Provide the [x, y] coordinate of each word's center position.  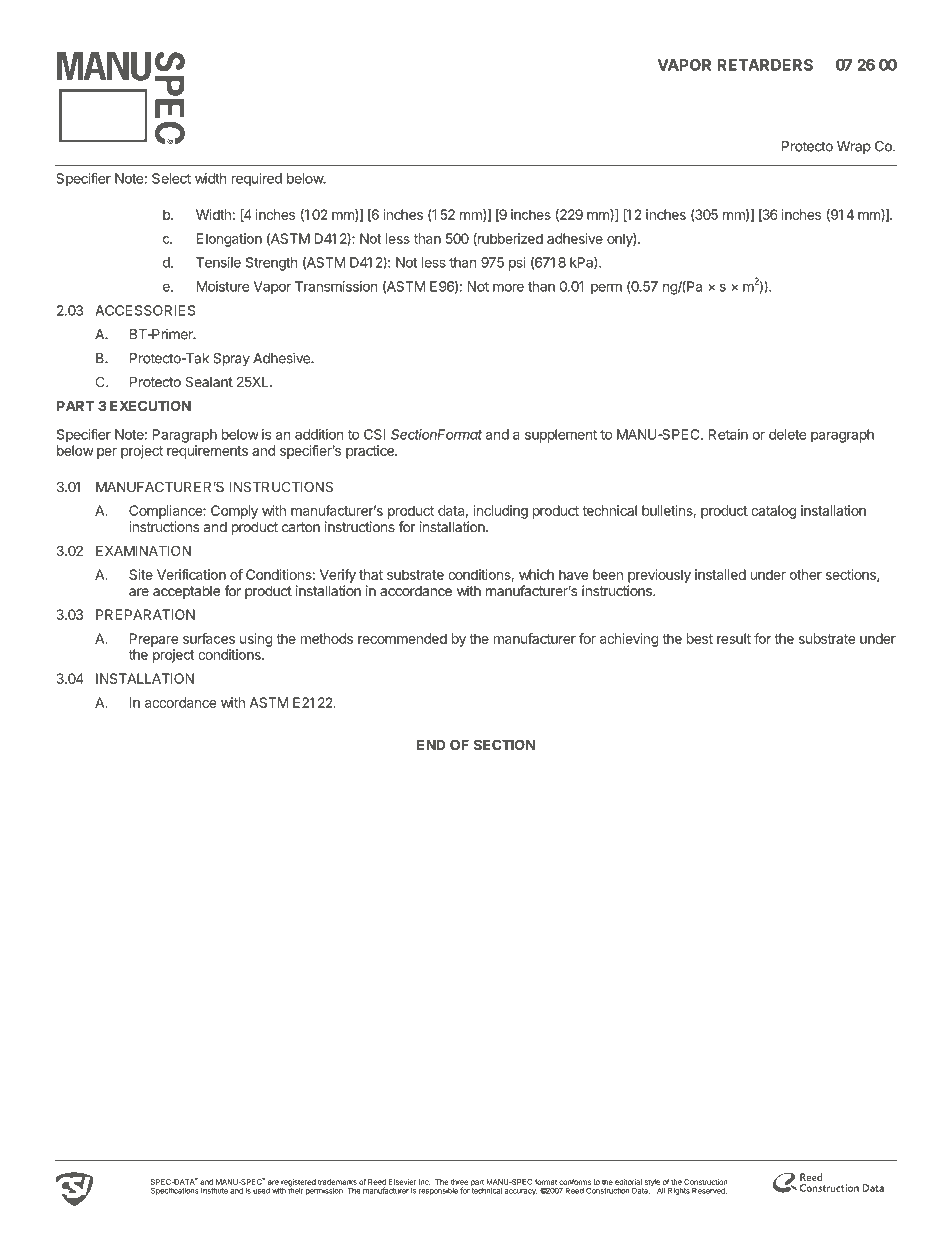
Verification [191, 574]
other [806, 574]
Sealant [209, 381]
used [261, 1191]
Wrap [854, 147]
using [256, 640]
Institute [214, 1191]
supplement [561, 436]
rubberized [509, 239]
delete [788, 434]
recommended [402, 638]
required [257, 180]
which [536, 574]
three [459, 1182]
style [652, 1184]
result [734, 638]
